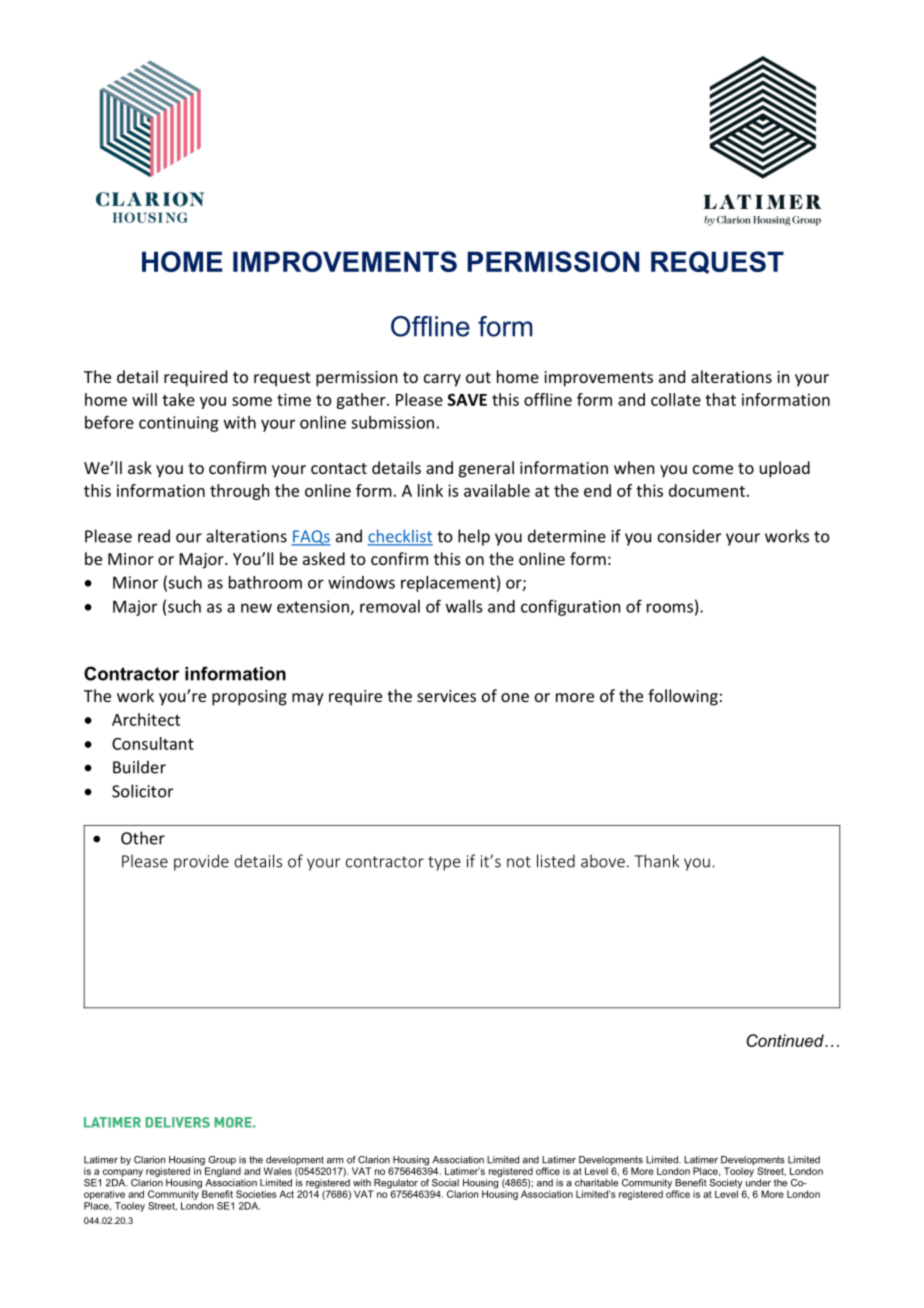 The width and height of the document is (924, 1308). Describe the element at coordinates (758, 1183) in the document. I see `under` at that location.
